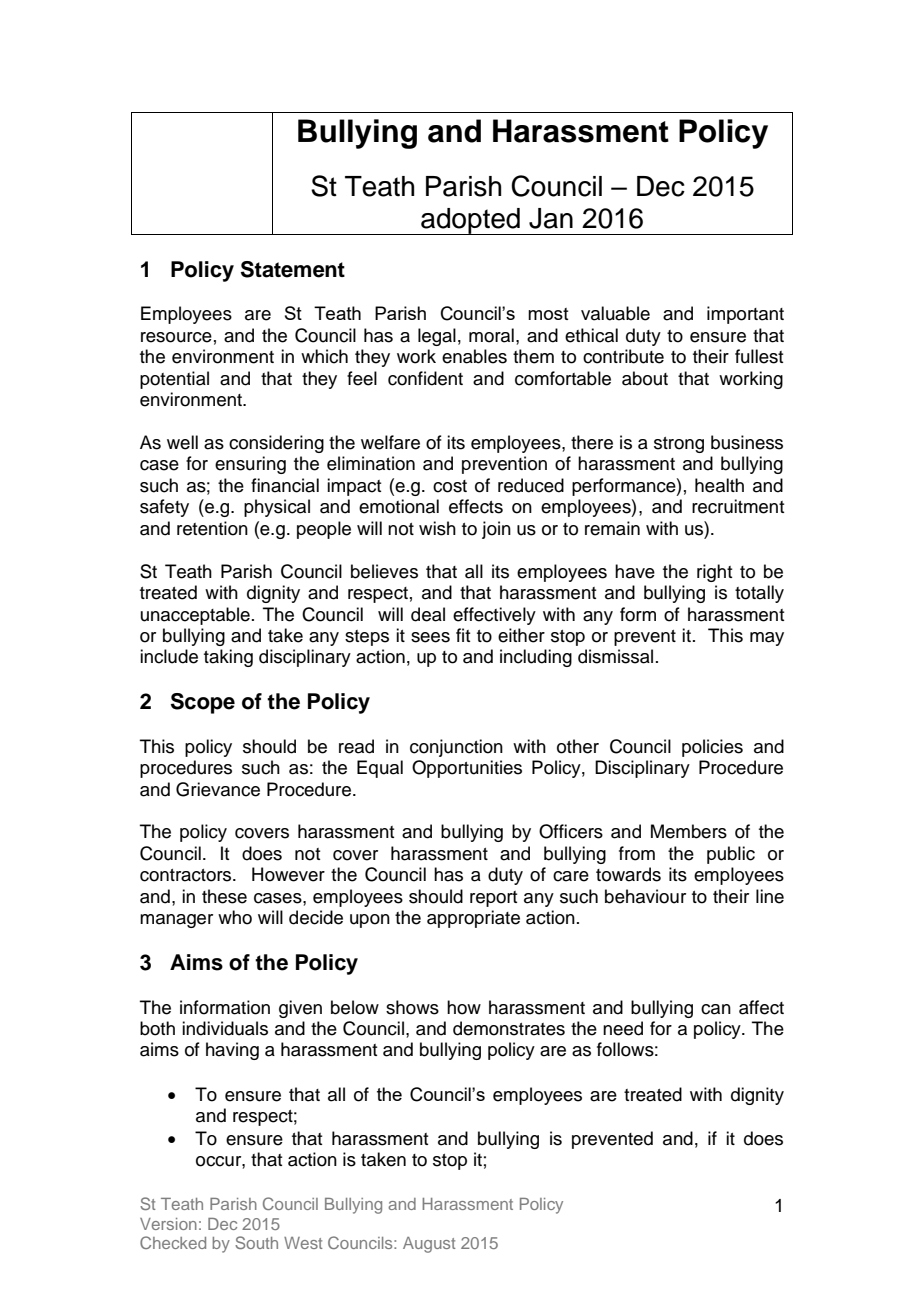  Describe the element at coordinates (429, 1245) in the document. I see `August` at that location.
